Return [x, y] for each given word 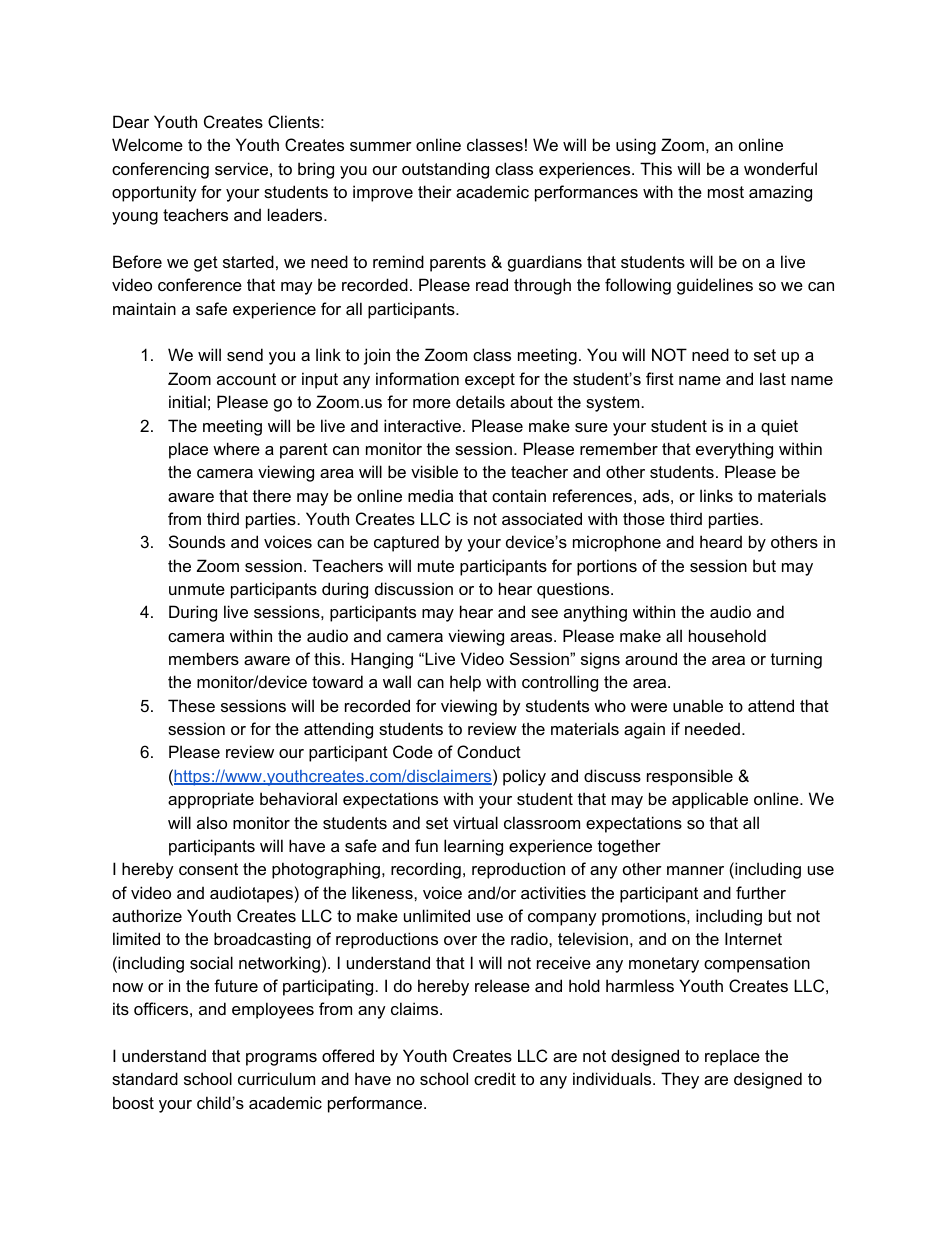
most [726, 192]
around [651, 658]
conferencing [160, 170]
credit [495, 1078]
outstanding [445, 170]
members [204, 658]
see [544, 613]
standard [145, 1078]
